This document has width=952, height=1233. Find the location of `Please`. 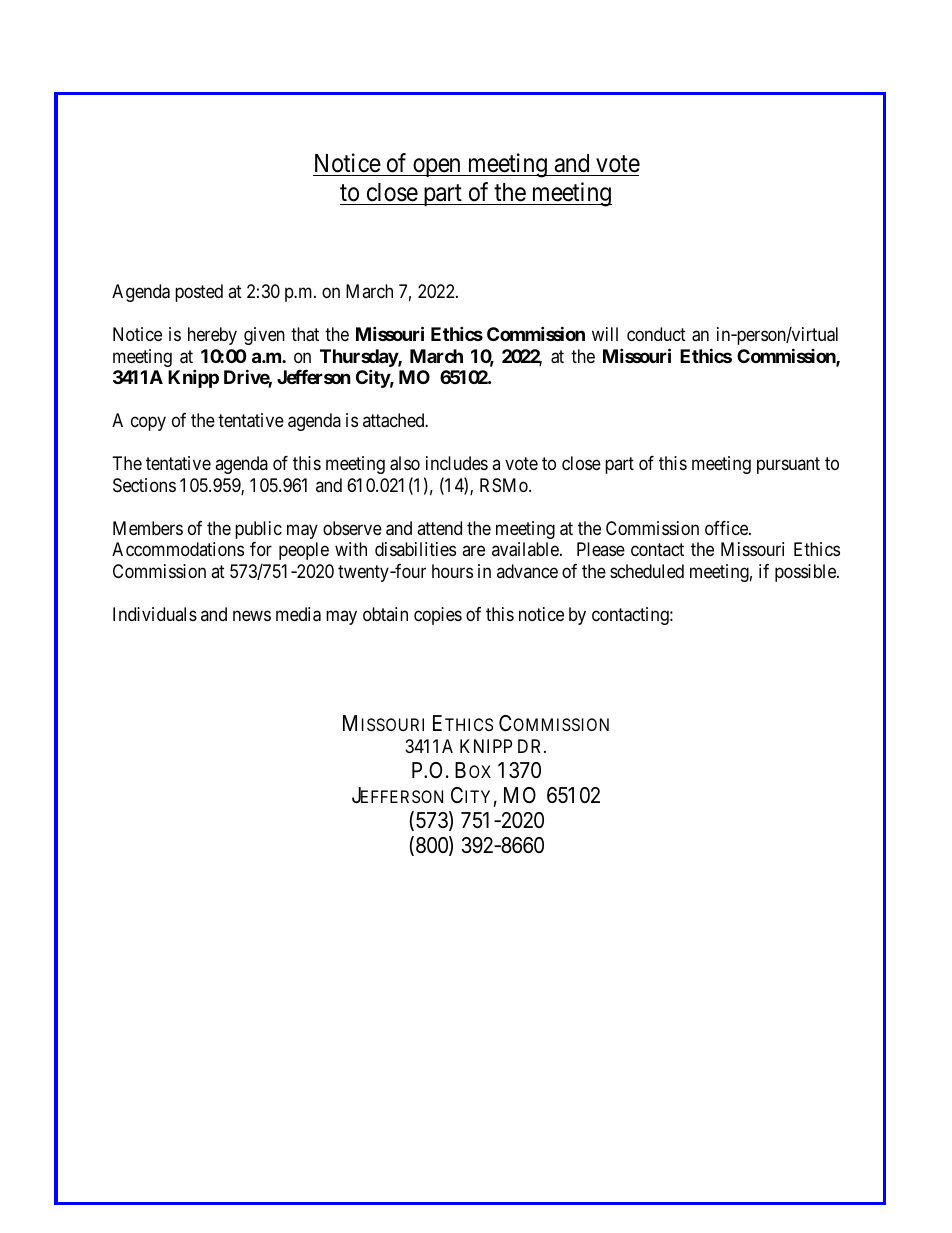

Please is located at coordinates (601, 549).
